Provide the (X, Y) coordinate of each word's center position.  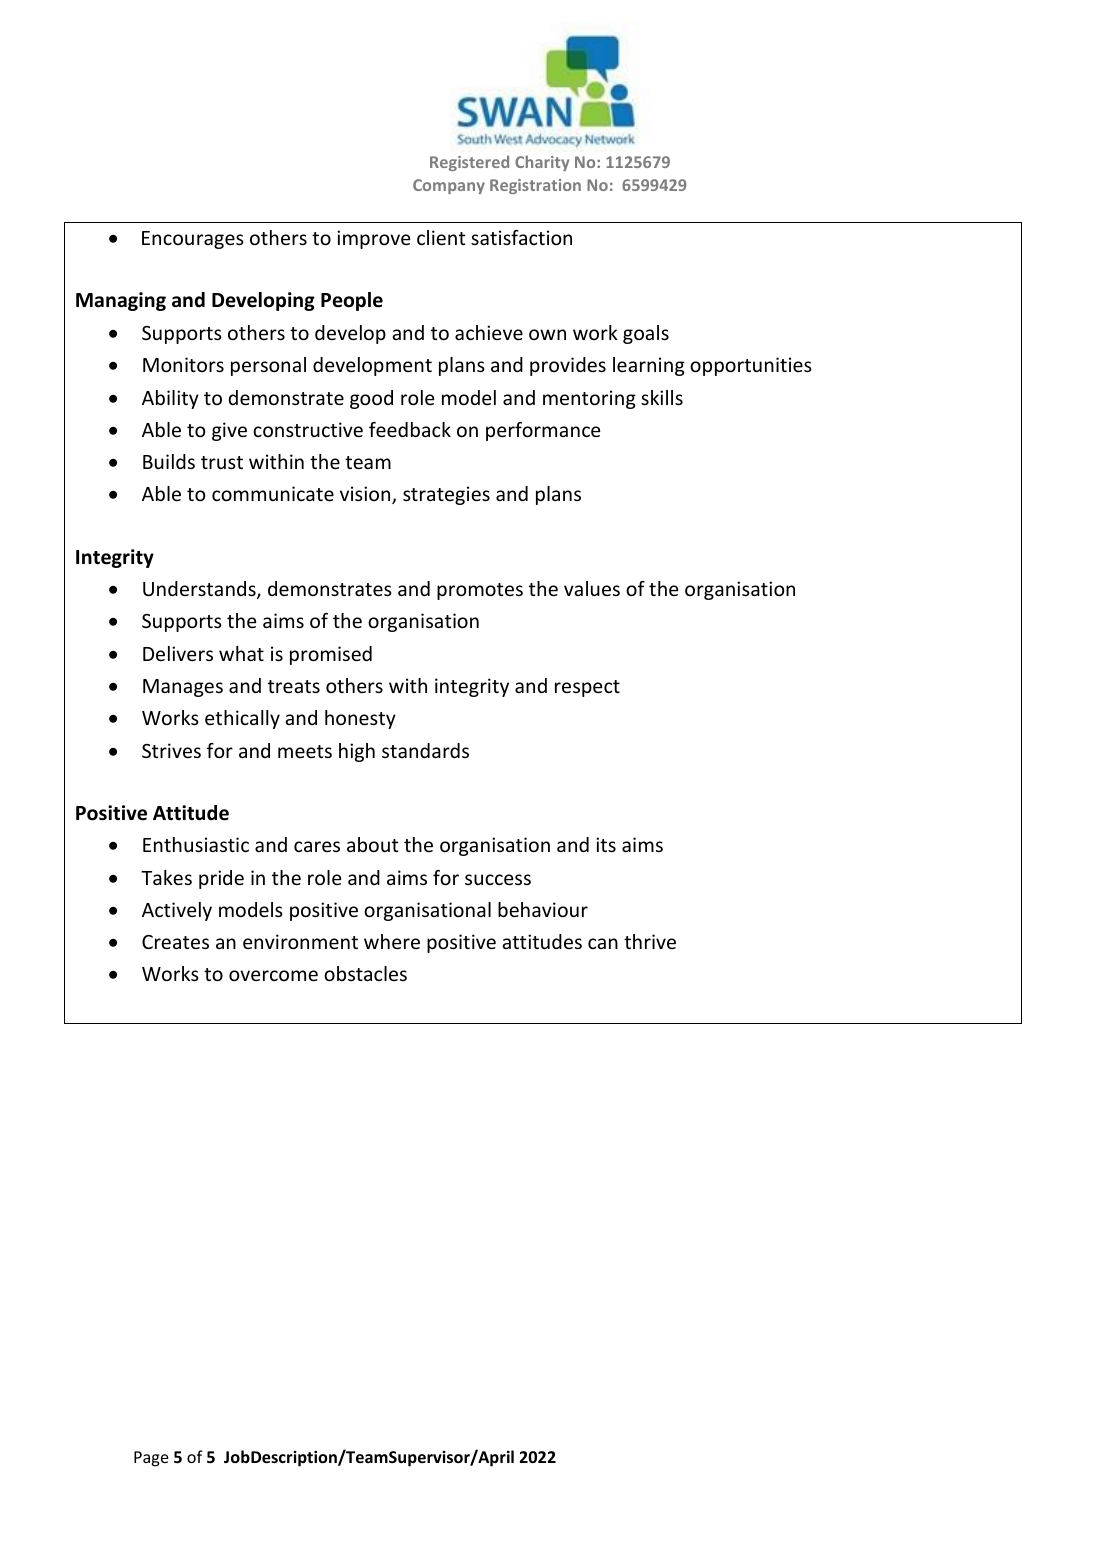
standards (425, 750)
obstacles (365, 973)
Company (449, 186)
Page (151, 1459)
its (606, 844)
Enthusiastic (196, 844)
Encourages (193, 240)
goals (646, 334)
